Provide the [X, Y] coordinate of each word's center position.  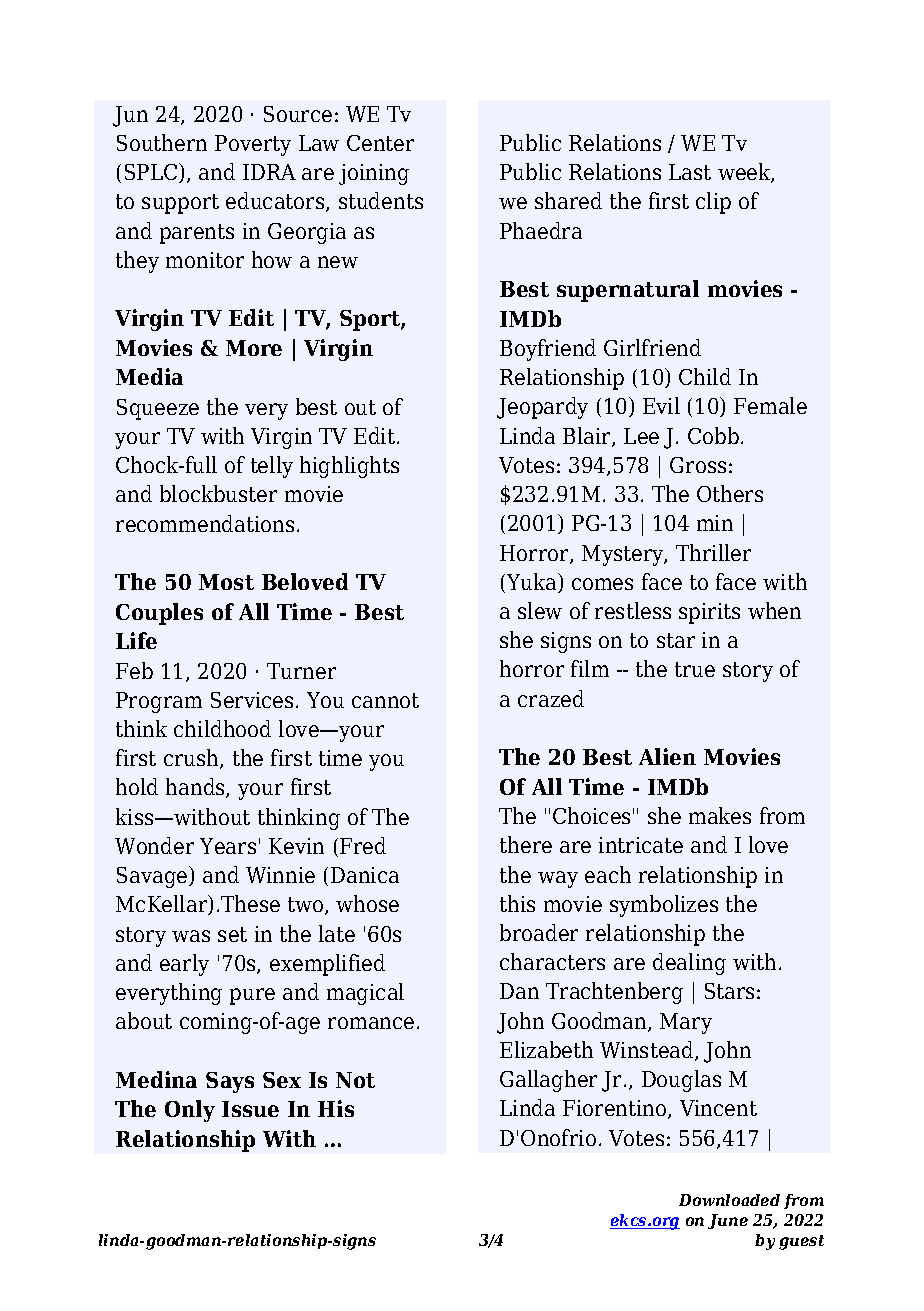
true [695, 669]
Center [380, 143]
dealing [689, 964]
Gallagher [548, 1081]
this [517, 903]
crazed [551, 698]
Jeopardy [542, 408]
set [232, 934]
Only [190, 1111]
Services [252, 700]
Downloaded [729, 1200]
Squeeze [158, 409]
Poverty [253, 145]
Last [690, 172]
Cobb [713, 435]
